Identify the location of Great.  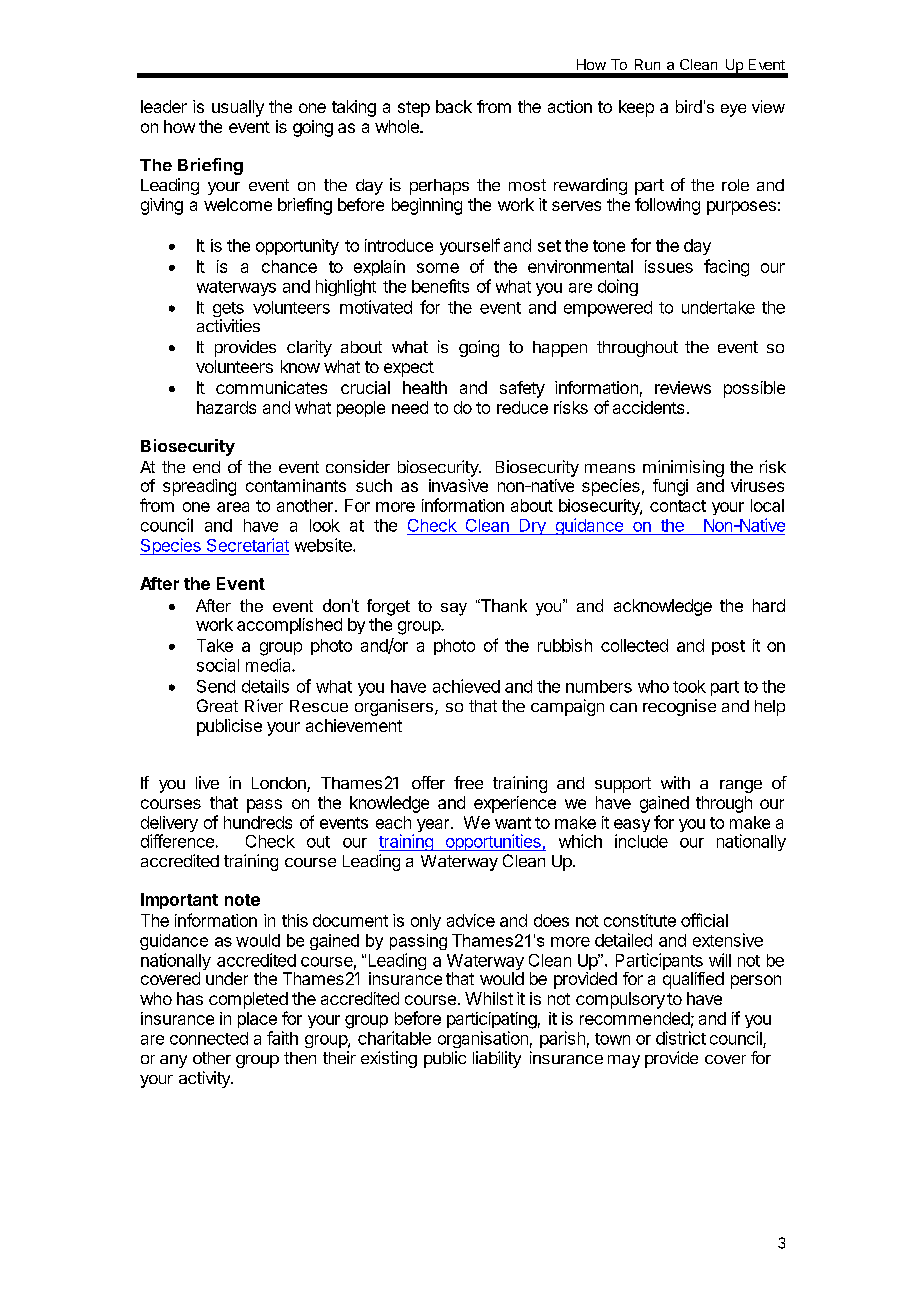
(217, 705).
